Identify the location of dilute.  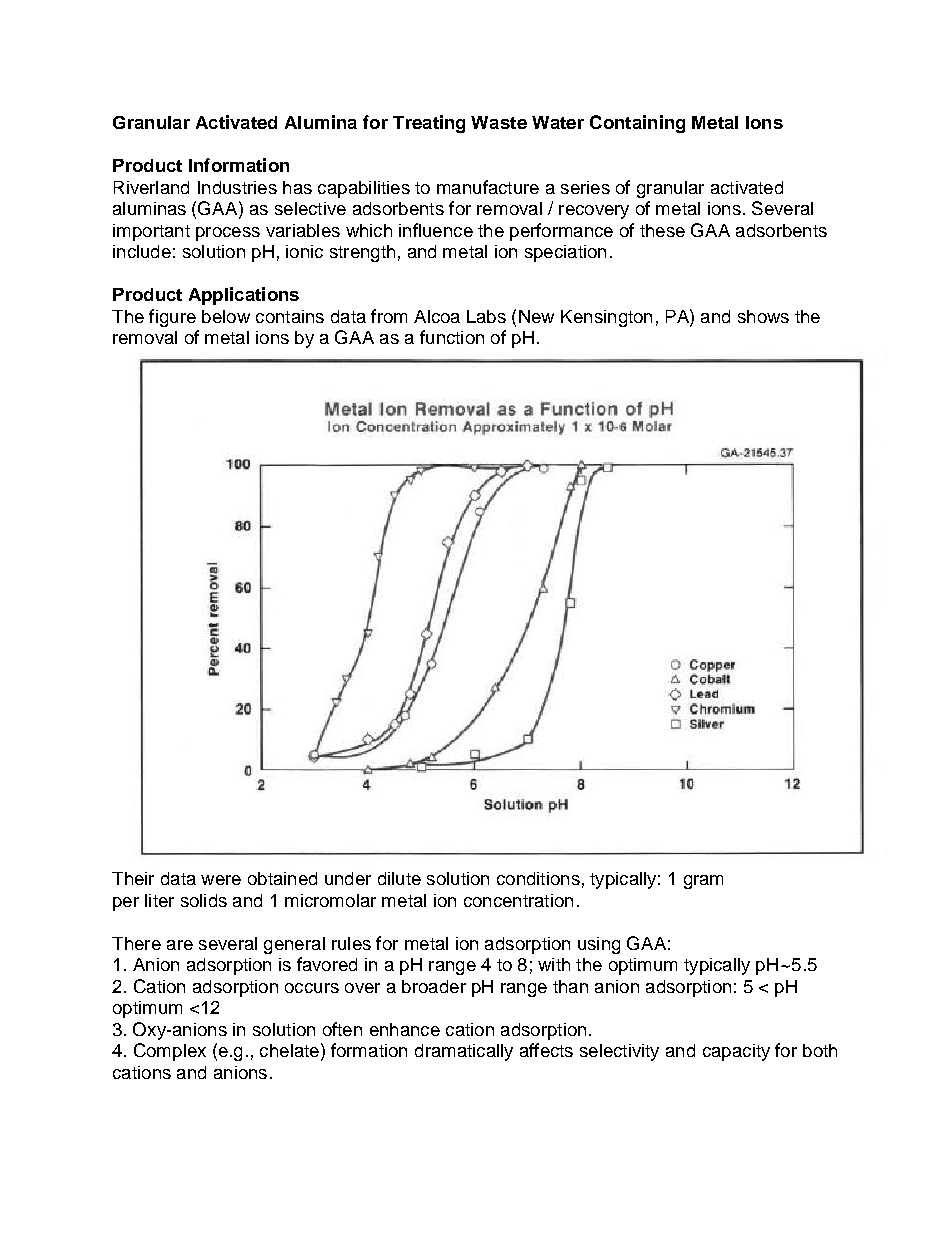
(399, 878).
